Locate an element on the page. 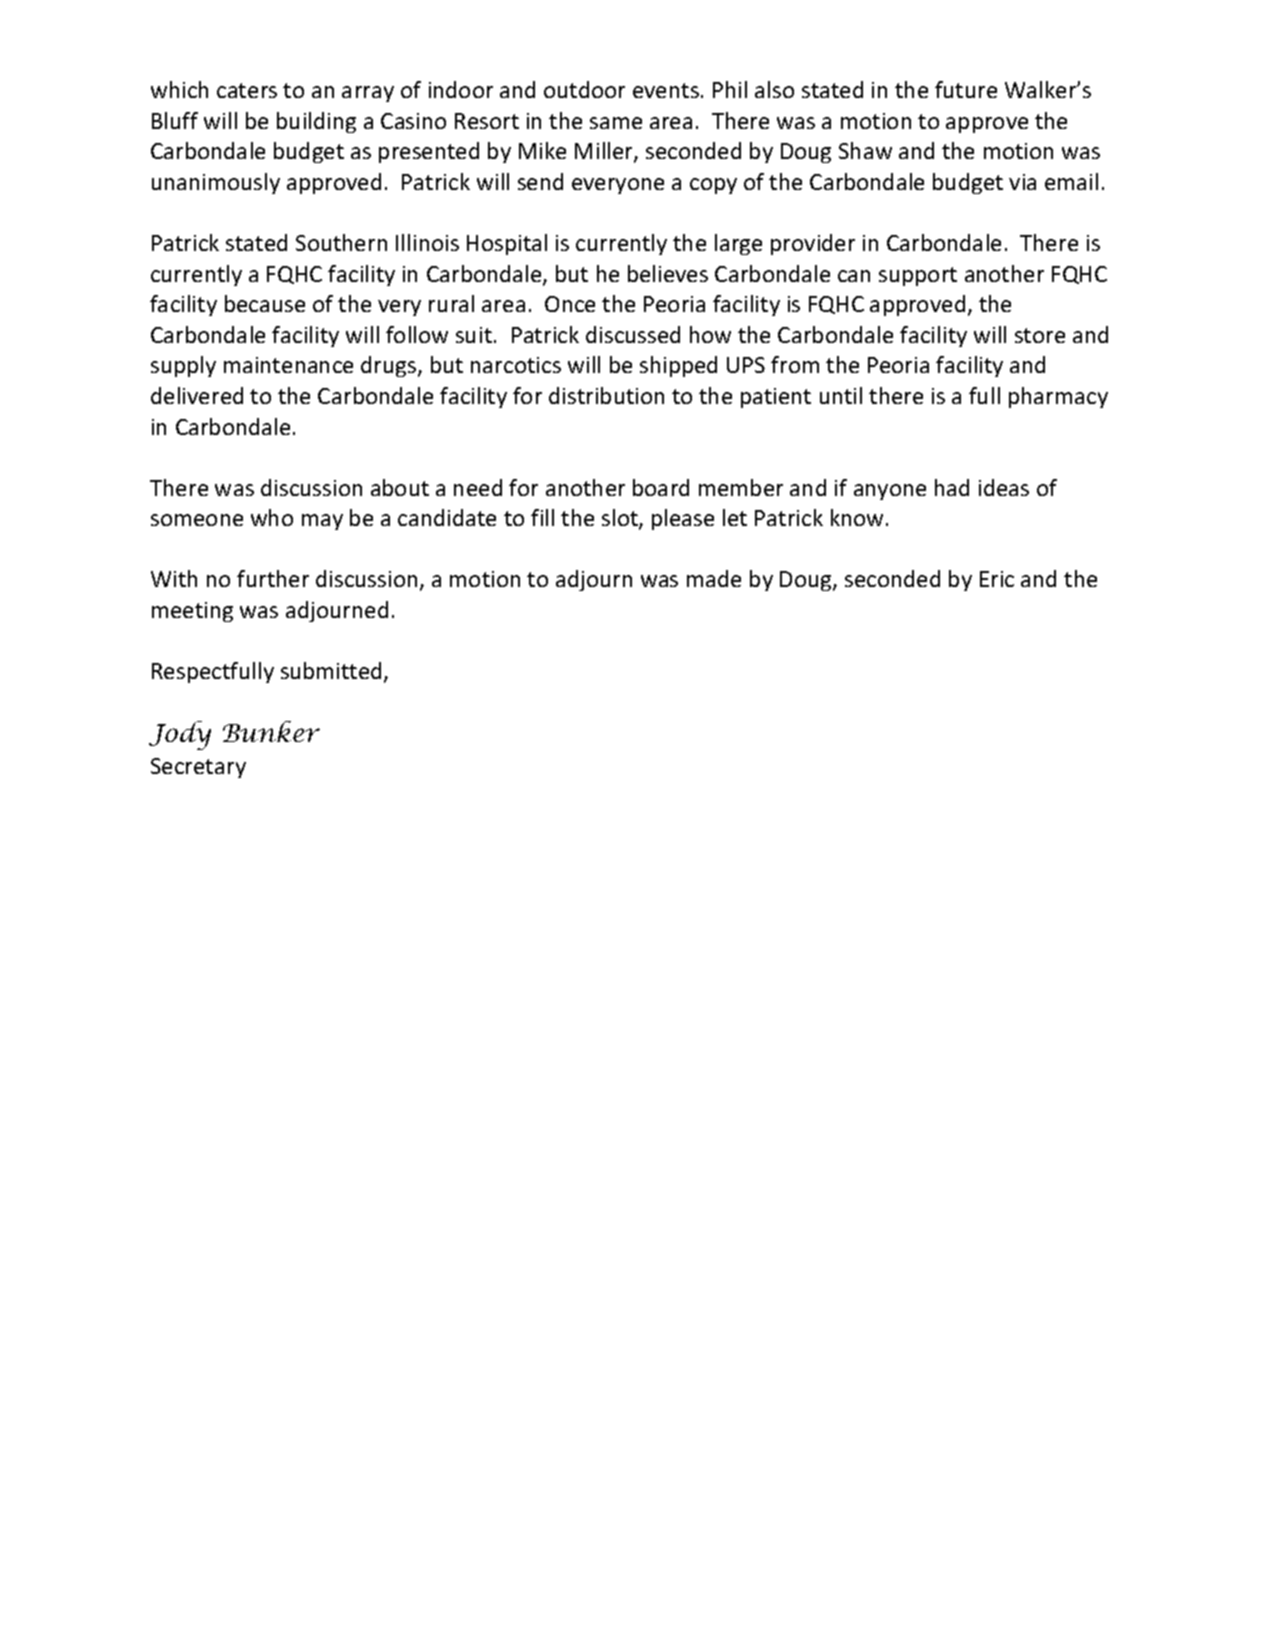 The image size is (1277, 1652). distribution is located at coordinates (606, 395).
